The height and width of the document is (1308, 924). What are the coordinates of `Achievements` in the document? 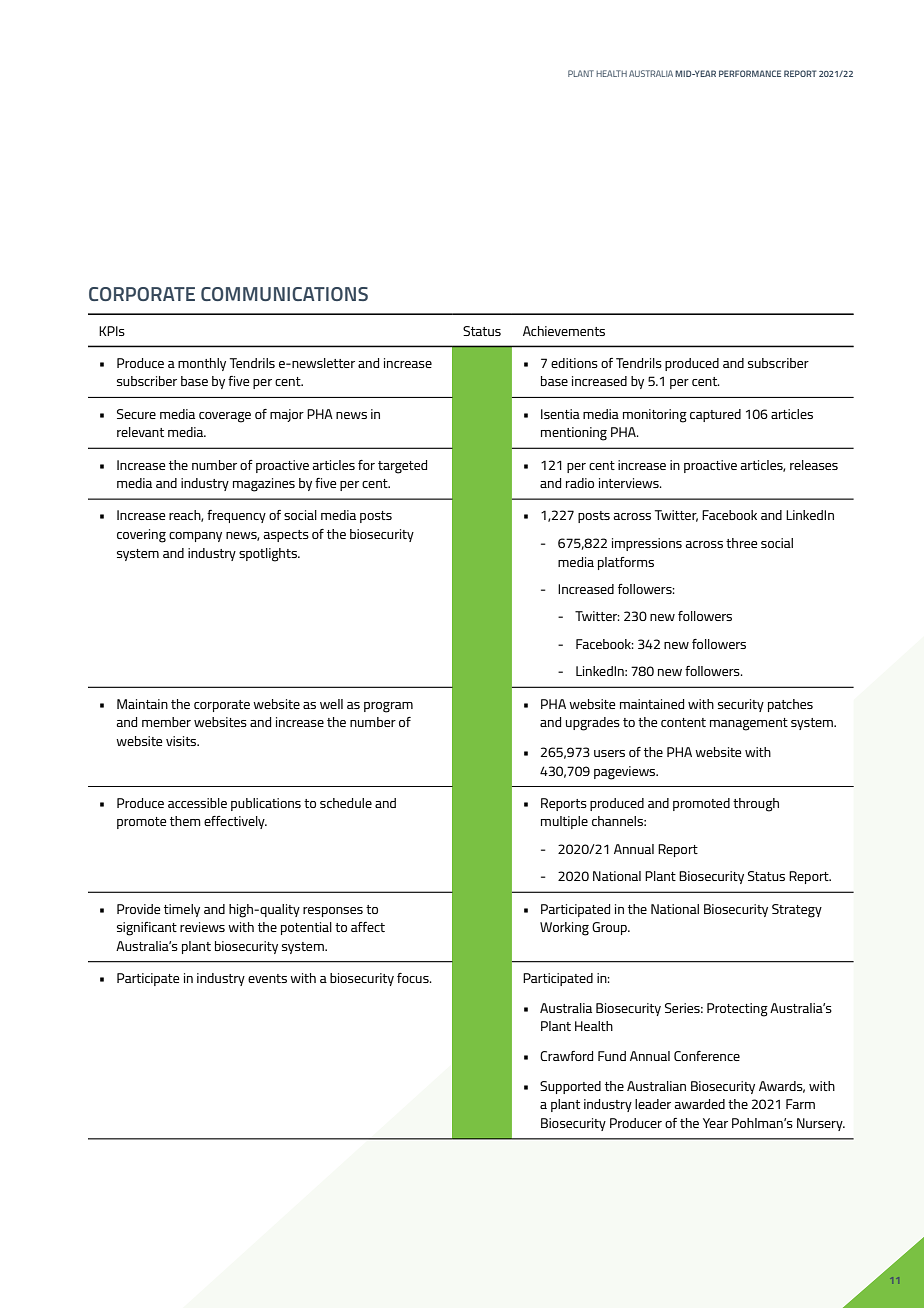 It's located at (564, 331).
